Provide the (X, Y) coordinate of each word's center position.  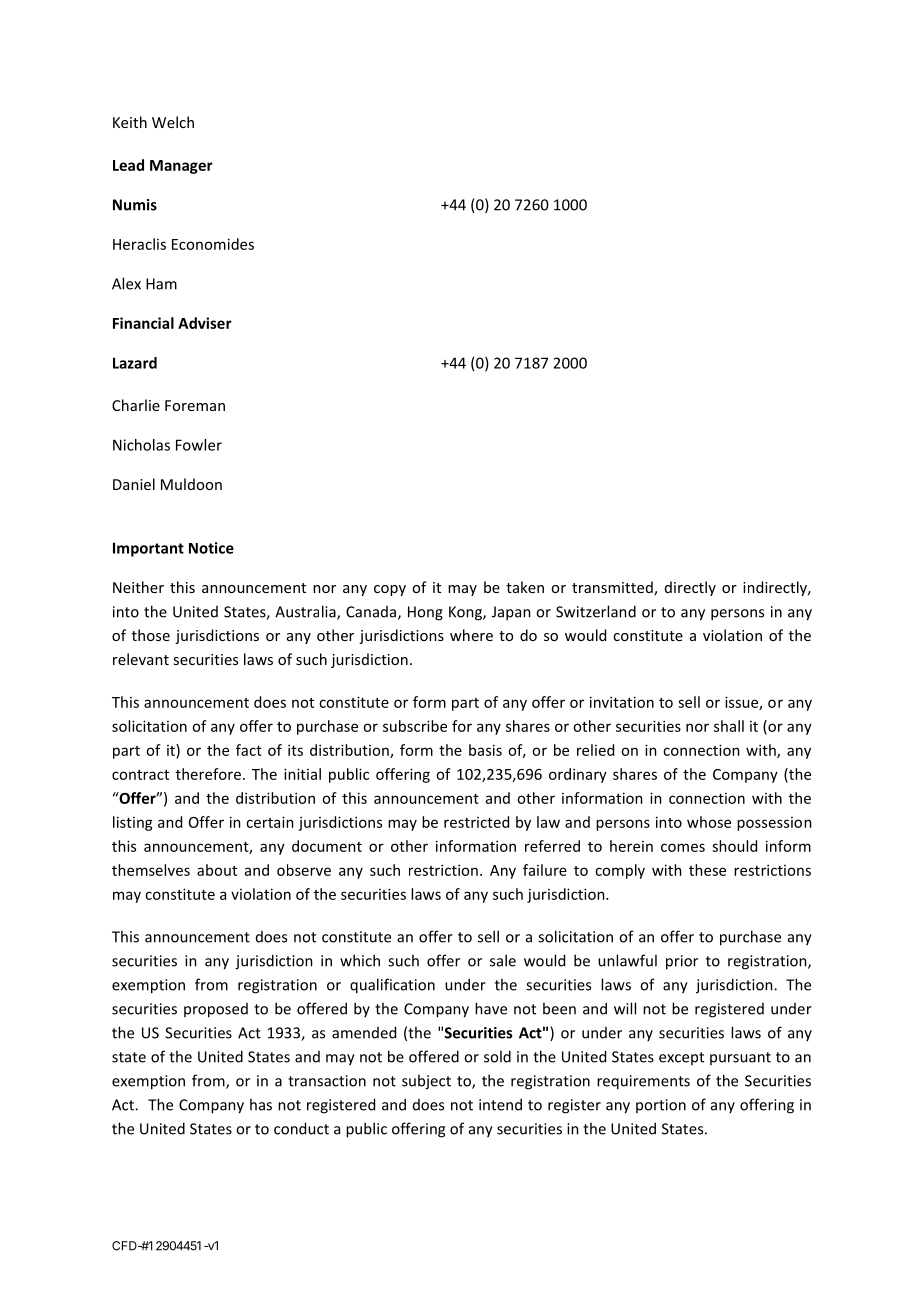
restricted (476, 822)
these (707, 870)
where (471, 635)
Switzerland (596, 611)
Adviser (205, 323)
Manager (181, 167)
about (217, 870)
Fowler (199, 445)
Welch (173, 122)
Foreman (195, 405)
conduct (301, 1128)
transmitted (613, 588)
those (151, 635)
